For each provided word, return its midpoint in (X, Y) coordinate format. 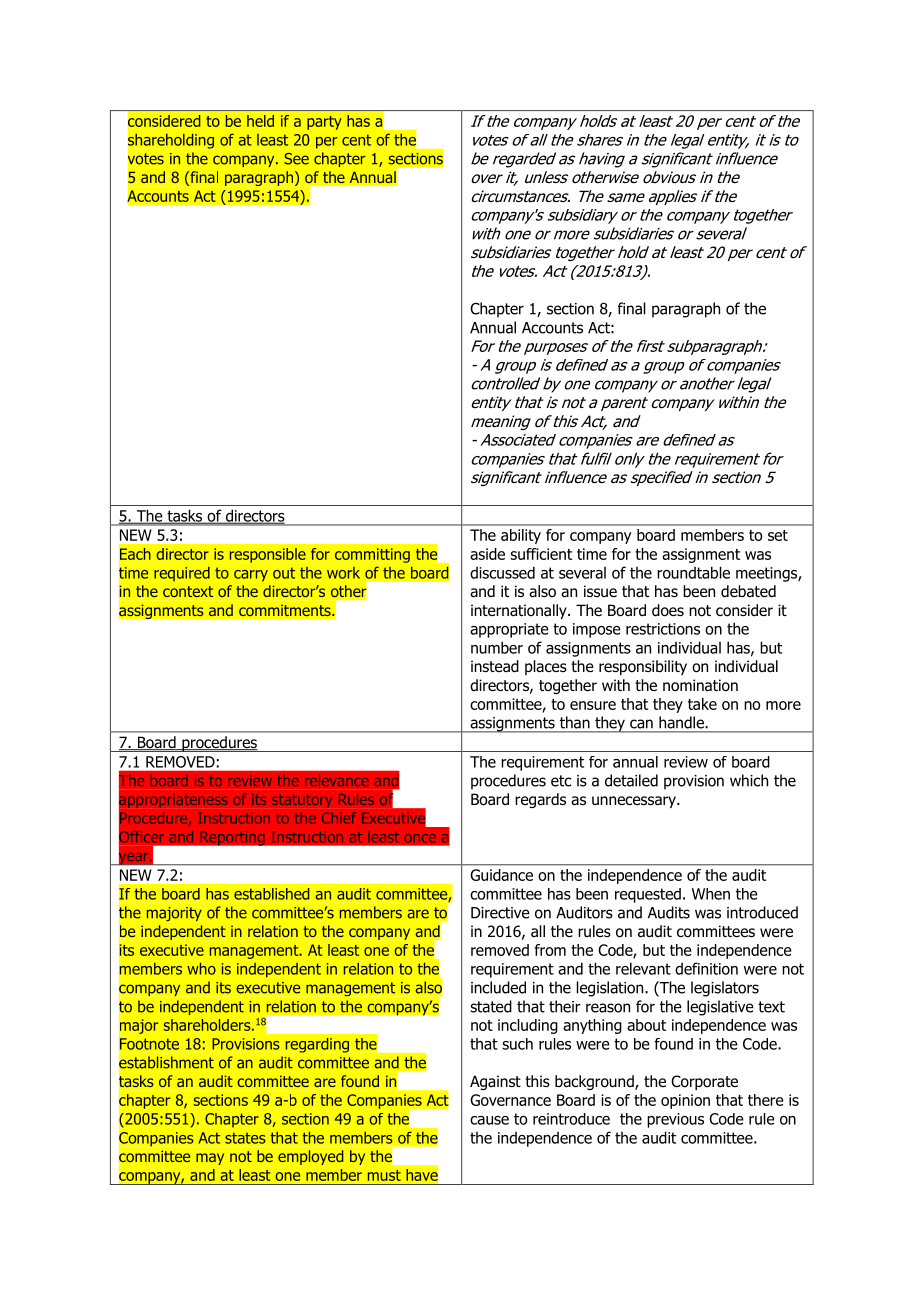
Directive (500, 913)
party (324, 123)
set (778, 535)
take (702, 704)
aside (487, 554)
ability (521, 536)
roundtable (693, 572)
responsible (268, 555)
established (272, 894)
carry (251, 576)
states (245, 1138)
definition (706, 968)
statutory (302, 801)
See (296, 159)
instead (495, 666)
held (260, 121)
